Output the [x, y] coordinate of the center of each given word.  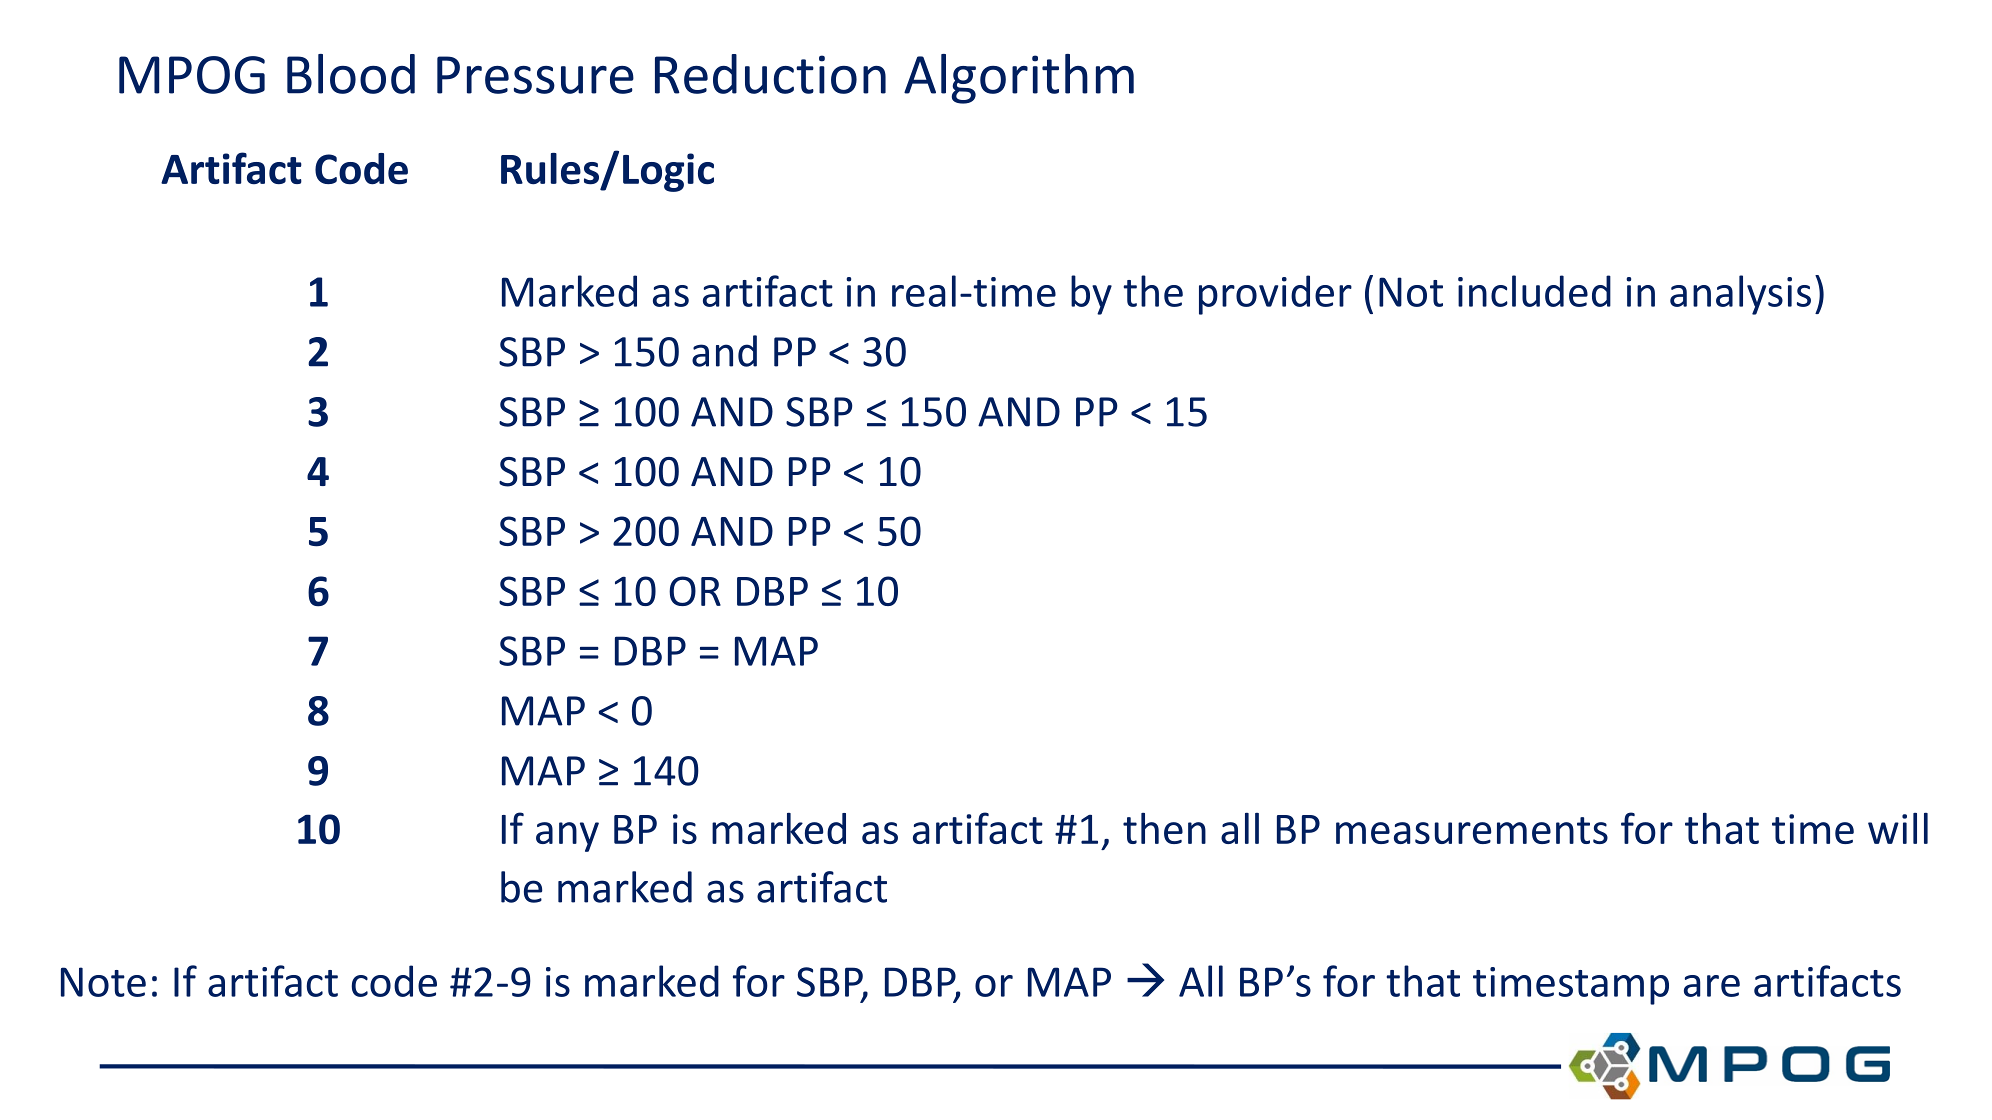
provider [1275, 295]
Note [103, 982]
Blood [351, 74]
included [1534, 291]
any [567, 837]
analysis [1740, 295]
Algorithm [1019, 79]
